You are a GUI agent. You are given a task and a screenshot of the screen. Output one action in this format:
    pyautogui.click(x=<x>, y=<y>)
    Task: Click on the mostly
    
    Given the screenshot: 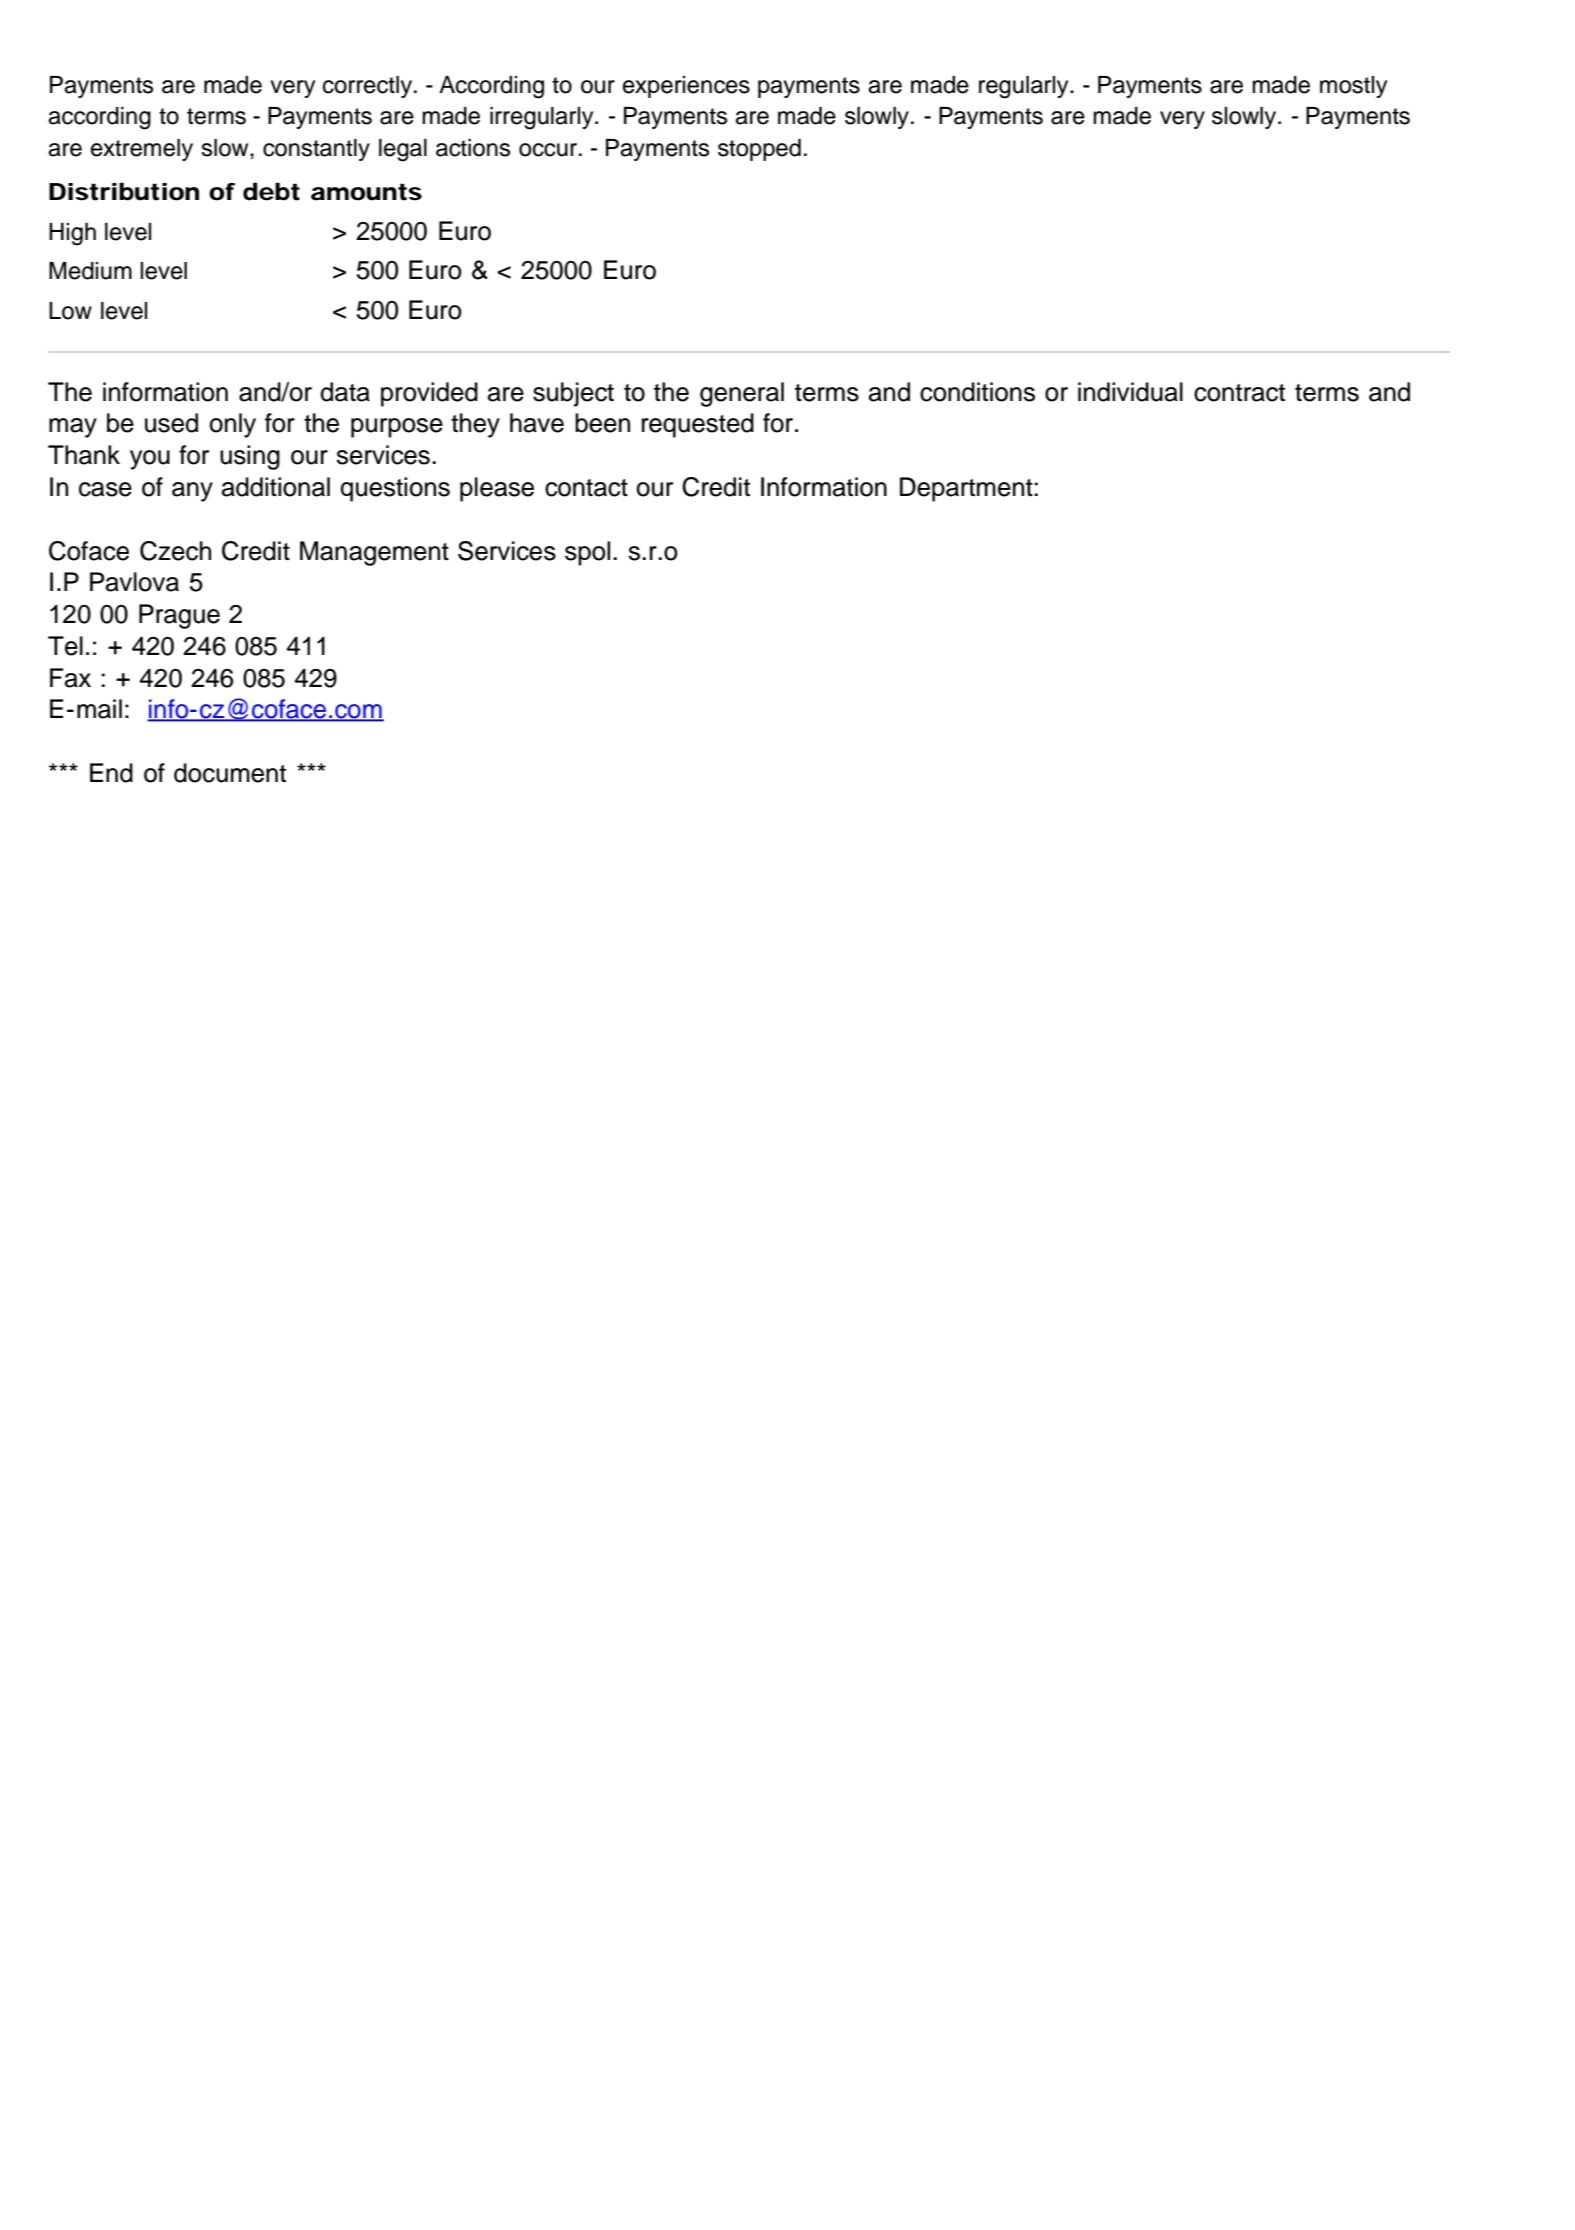 What is the action you would take?
    pyautogui.click(x=1353, y=87)
